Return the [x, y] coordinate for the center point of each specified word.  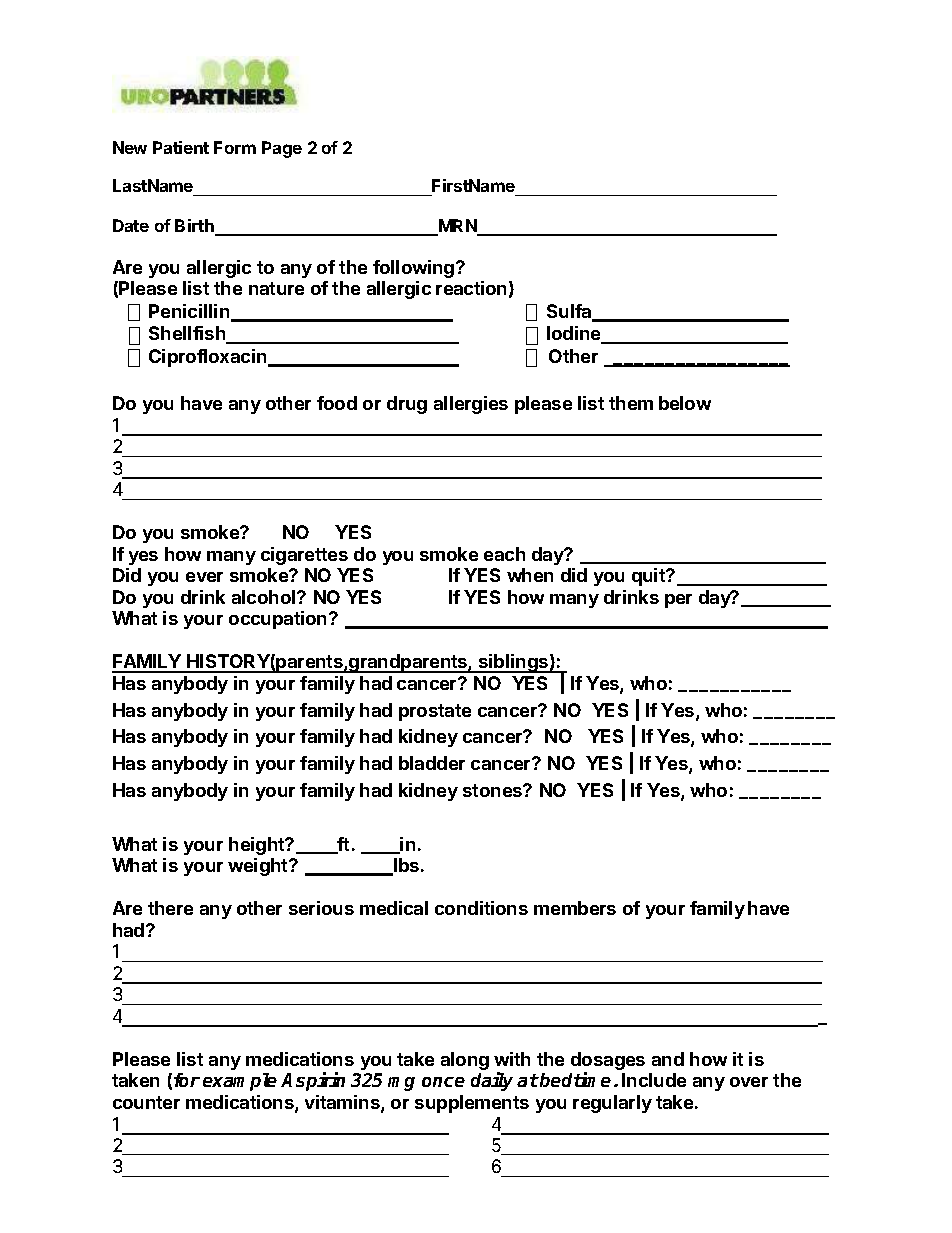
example [240, 1082]
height [258, 846]
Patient [181, 147]
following [415, 269]
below [685, 403]
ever [204, 577]
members [575, 908]
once [443, 1082]
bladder [432, 763]
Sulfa [570, 312]
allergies [471, 405]
